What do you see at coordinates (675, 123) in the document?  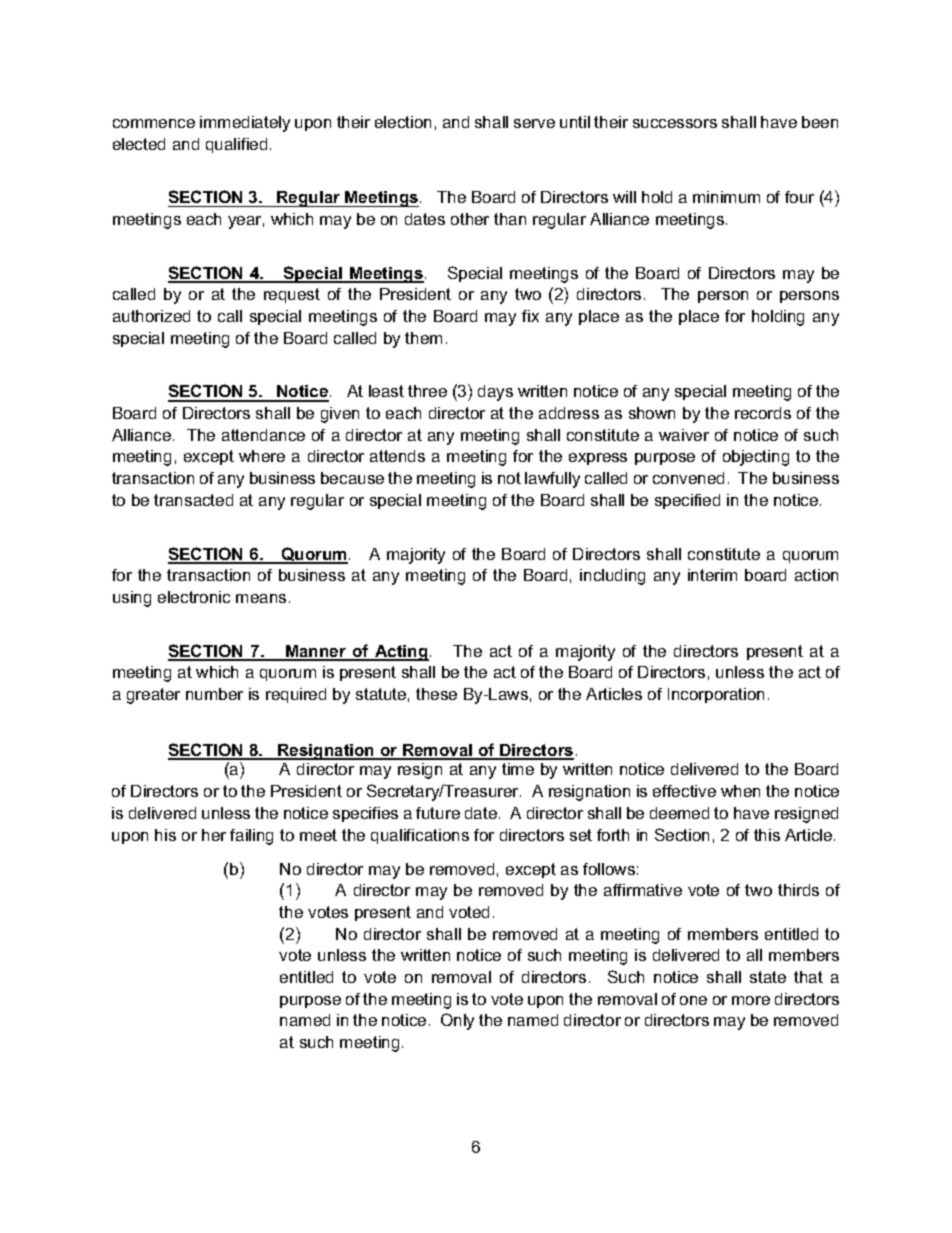 I see `successors` at bounding box center [675, 123].
